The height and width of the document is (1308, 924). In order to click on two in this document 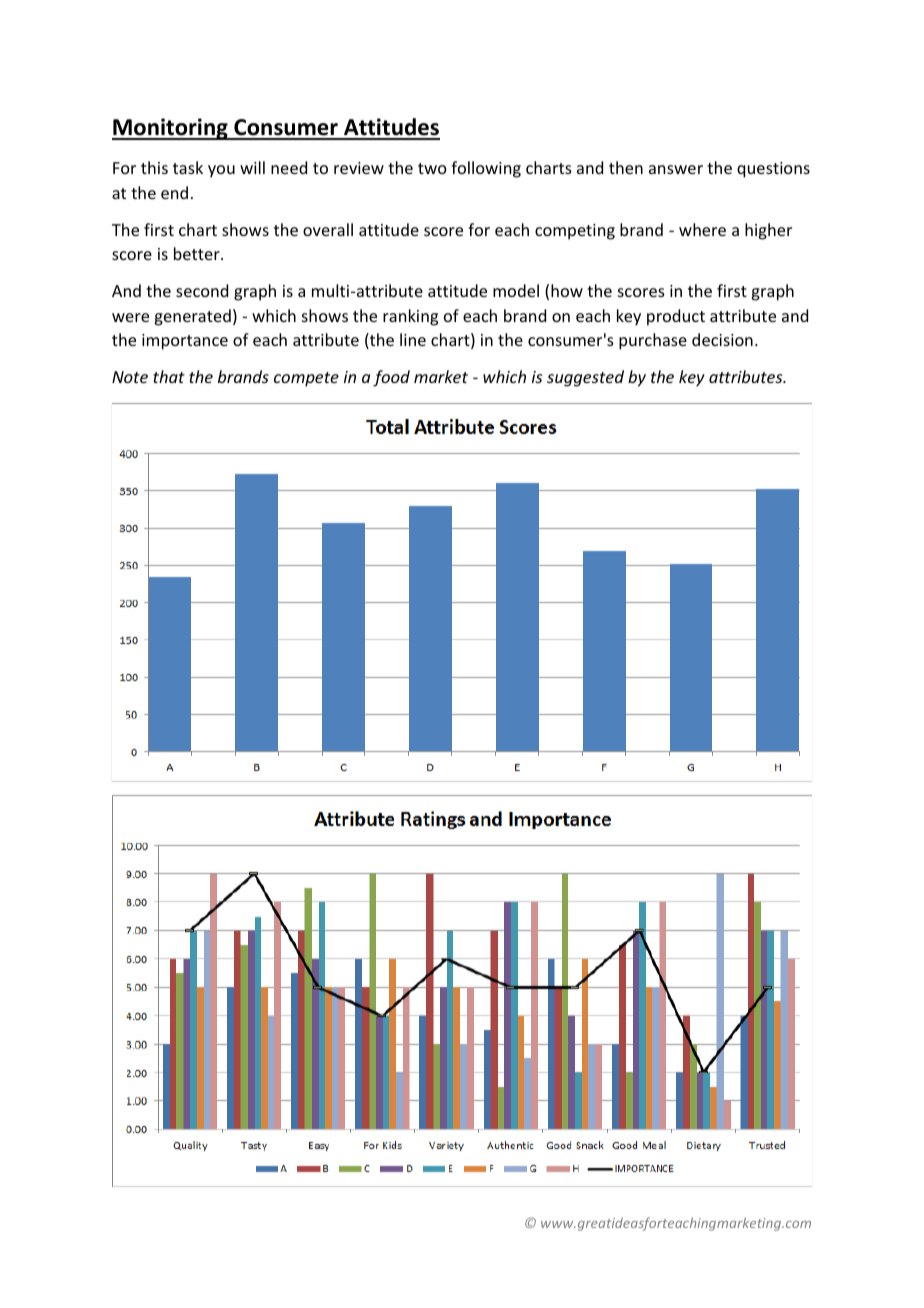, I will do `click(432, 168)`.
